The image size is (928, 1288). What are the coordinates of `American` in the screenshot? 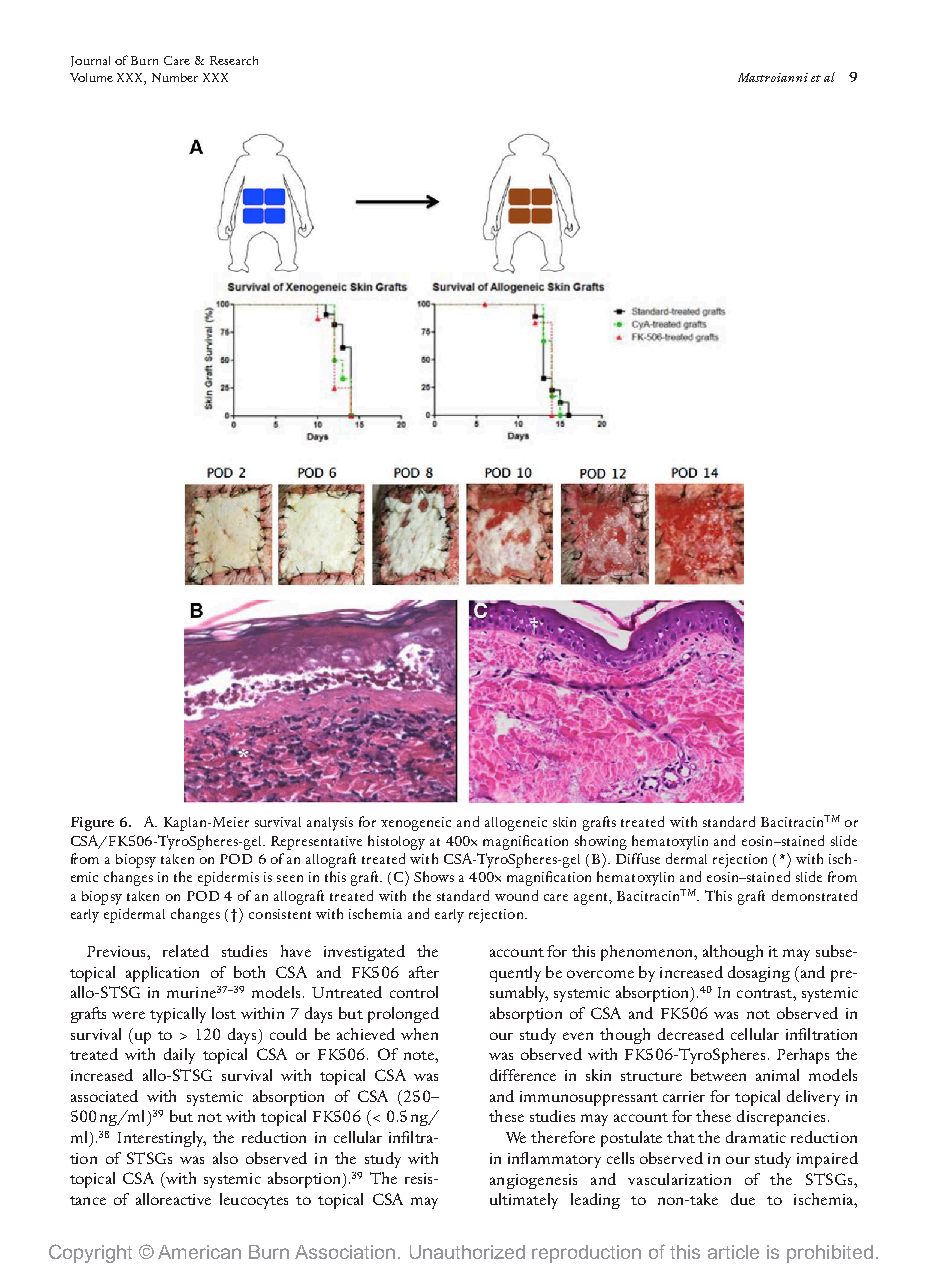 It's located at (199, 1252).
